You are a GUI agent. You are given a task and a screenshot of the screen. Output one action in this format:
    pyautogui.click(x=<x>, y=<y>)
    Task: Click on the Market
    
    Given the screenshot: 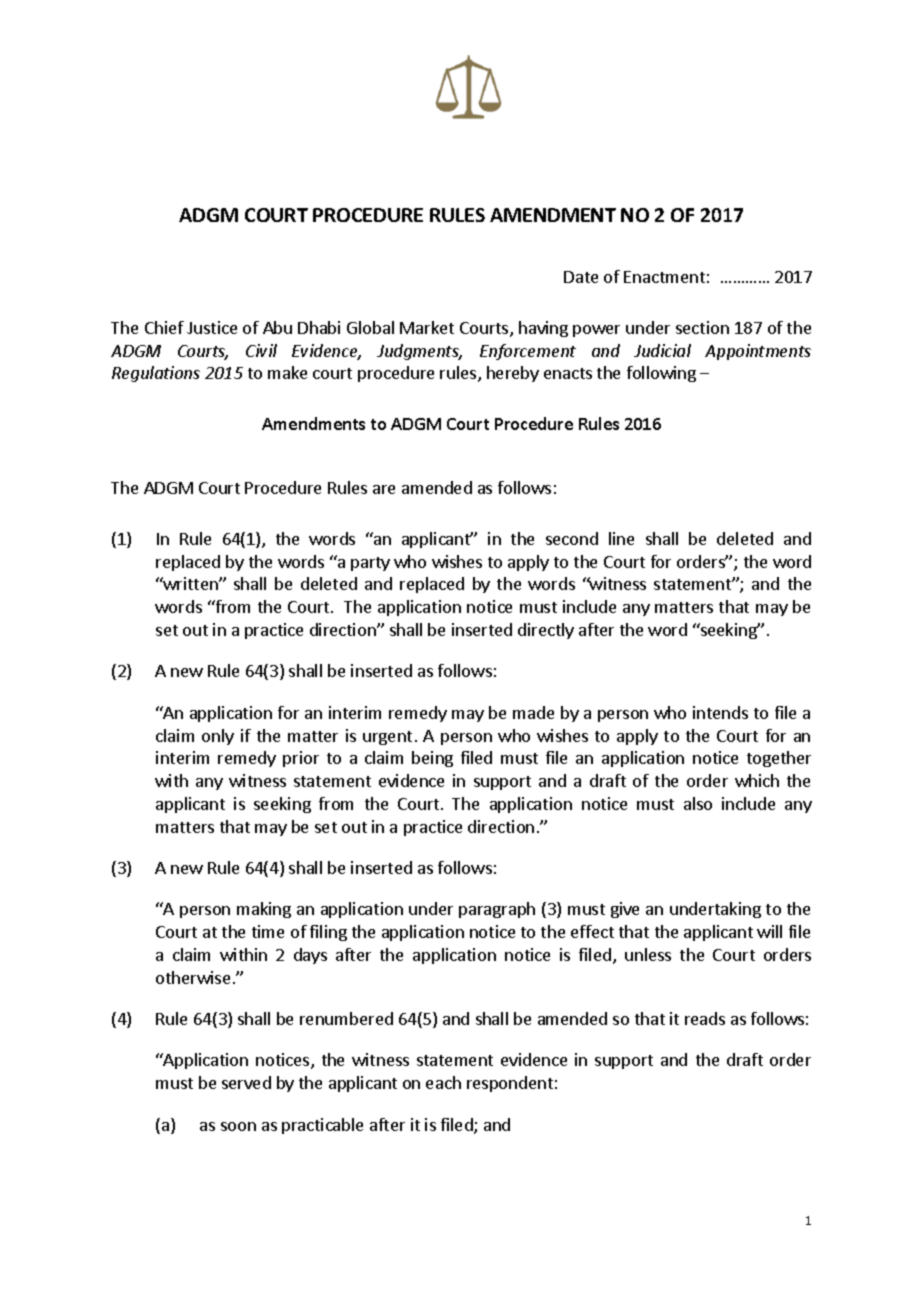 What is the action you would take?
    pyautogui.click(x=427, y=327)
